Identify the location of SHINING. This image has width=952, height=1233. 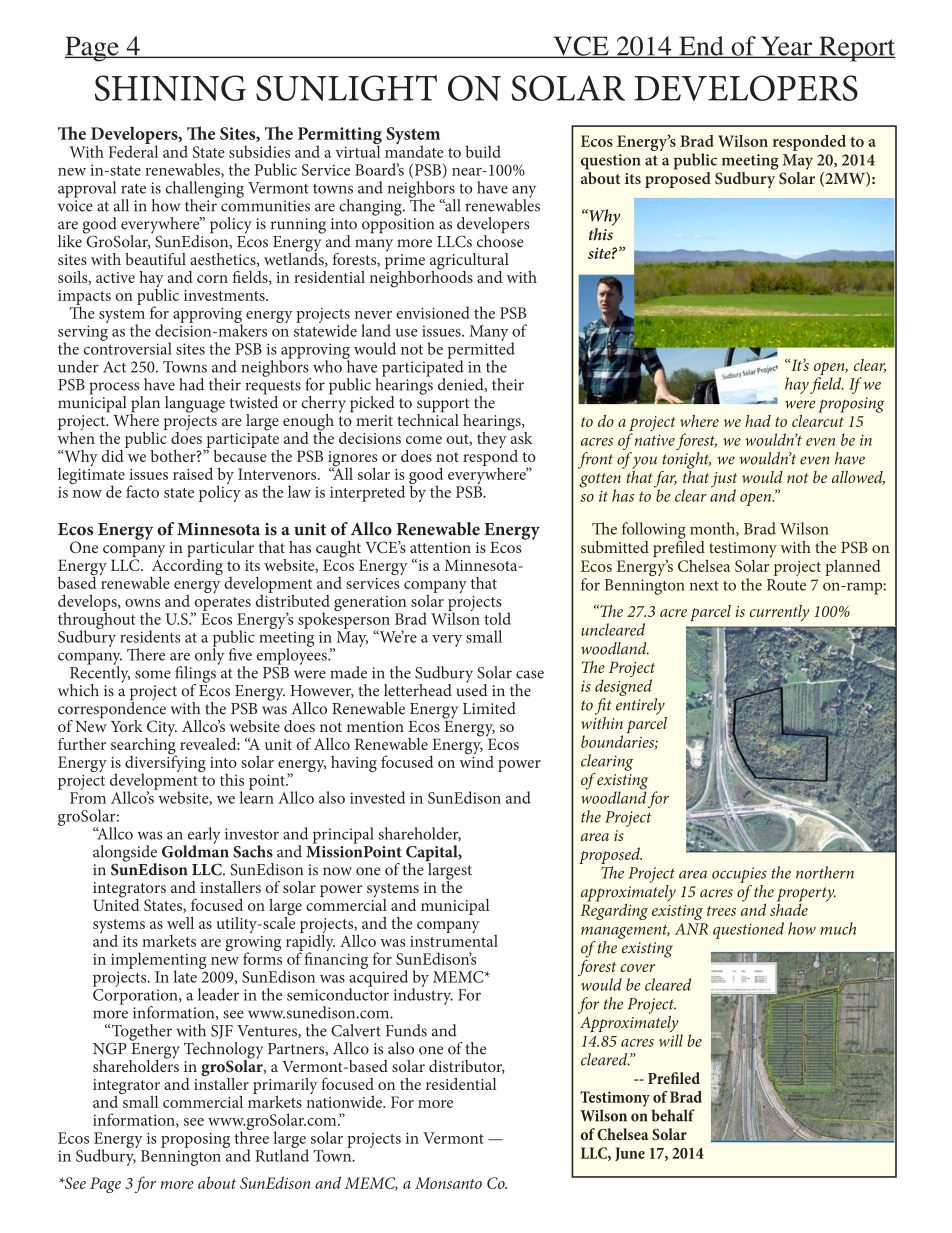
(170, 88).
